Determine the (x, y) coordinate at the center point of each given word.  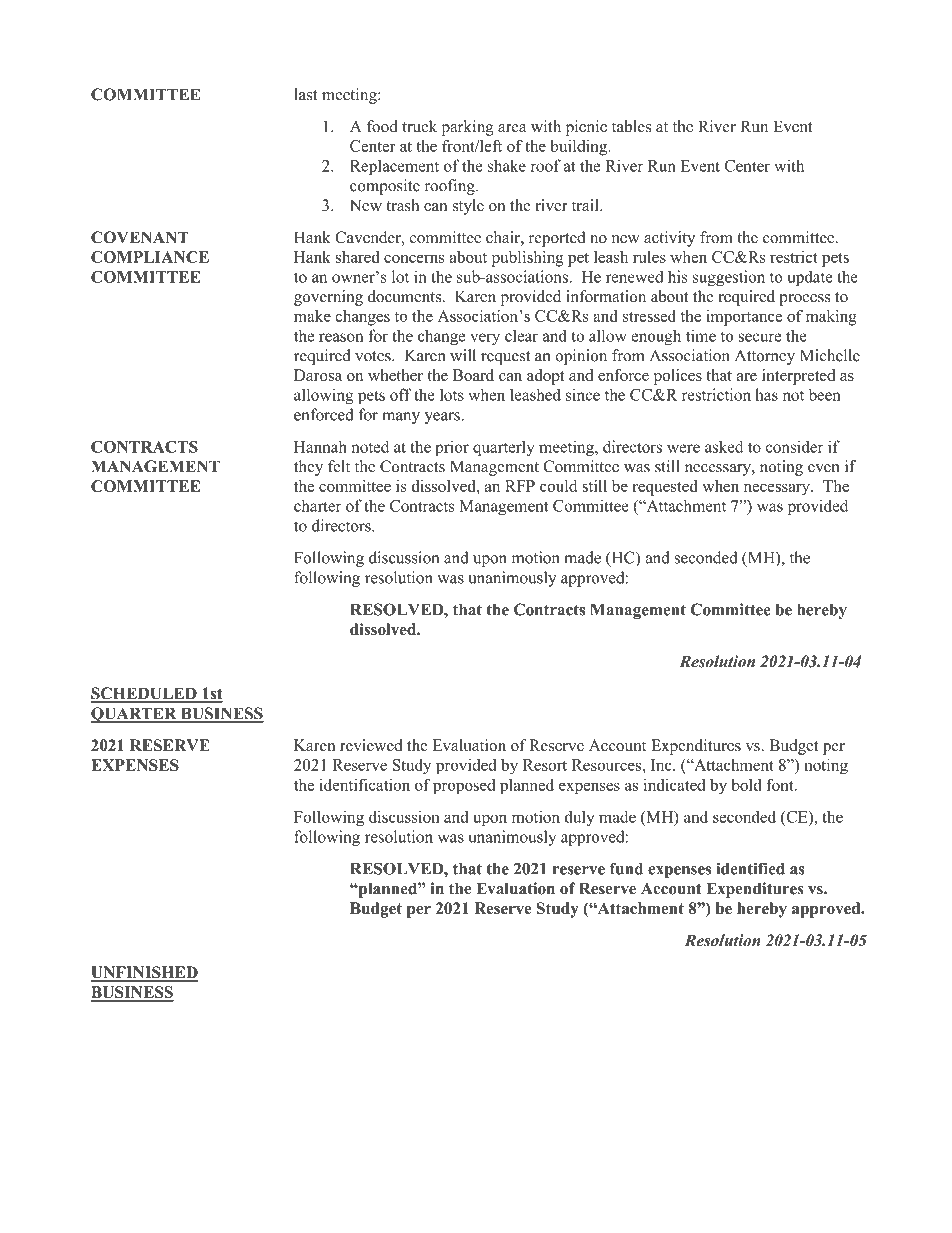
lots (452, 394)
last (305, 94)
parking (467, 128)
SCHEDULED (144, 694)
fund (626, 868)
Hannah (320, 446)
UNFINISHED (144, 973)
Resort (545, 765)
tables (631, 126)
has (766, 394)
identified (750, 868)
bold (746, 784)
